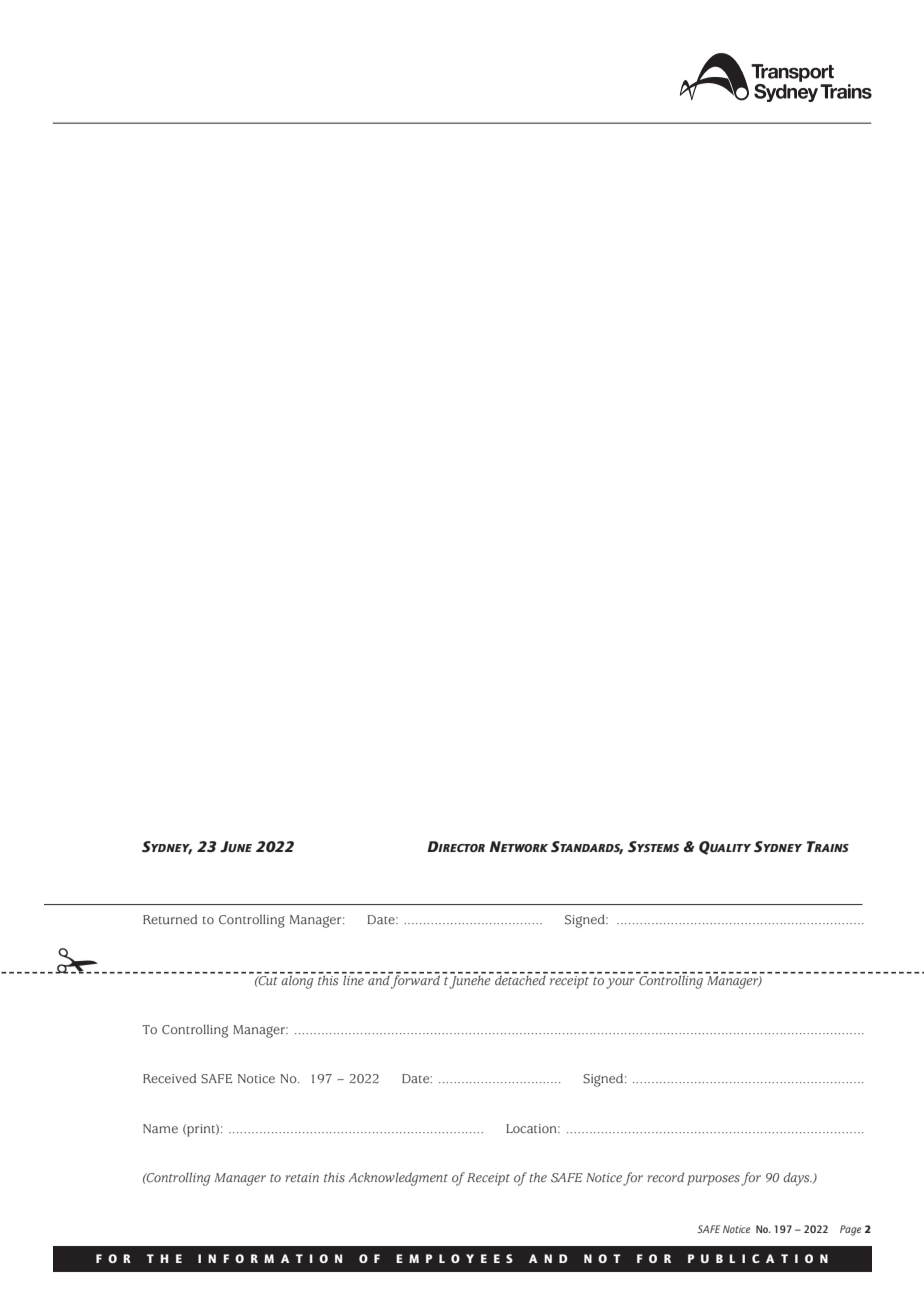 The width and height of the screenshot is (924, 1308). I want to click on Page, so click(850, 1230).
